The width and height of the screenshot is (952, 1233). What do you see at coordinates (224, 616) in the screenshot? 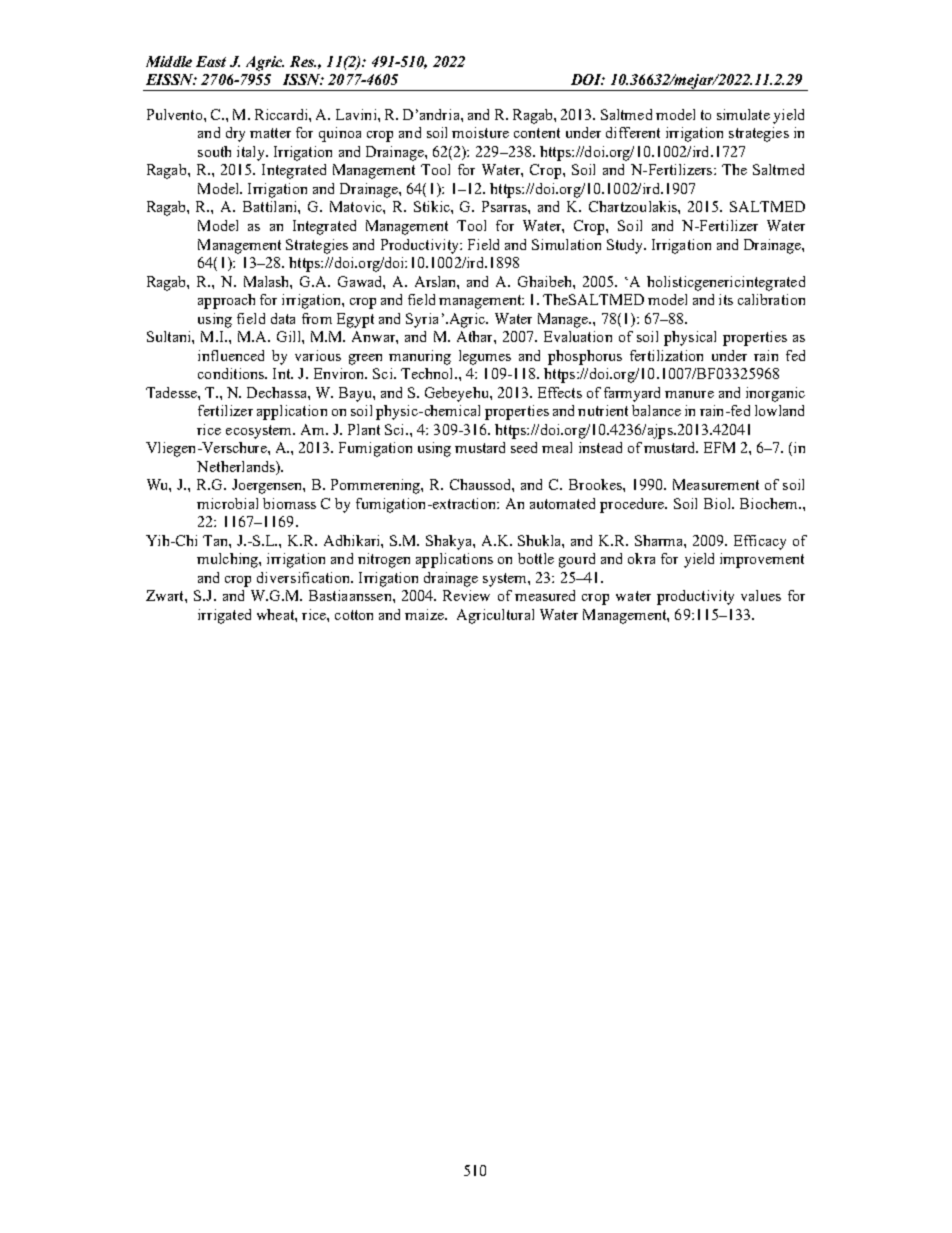
I see `irrigated` at bounding box center [224, 616].
